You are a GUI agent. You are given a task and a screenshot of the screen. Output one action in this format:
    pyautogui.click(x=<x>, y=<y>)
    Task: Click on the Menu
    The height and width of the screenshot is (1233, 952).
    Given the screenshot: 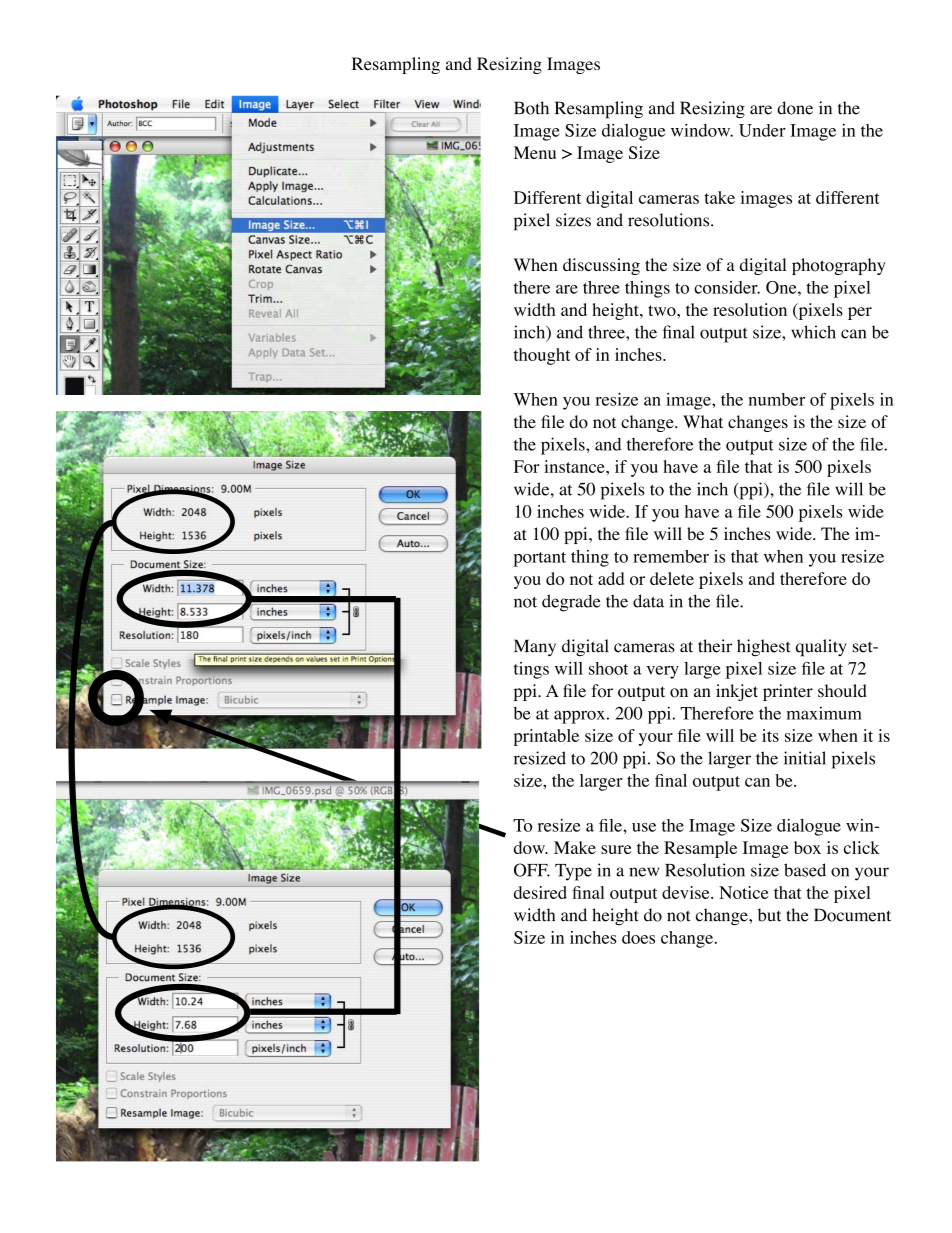 What is the action you would take?
    pyautogui.click(x=535, y=152)
